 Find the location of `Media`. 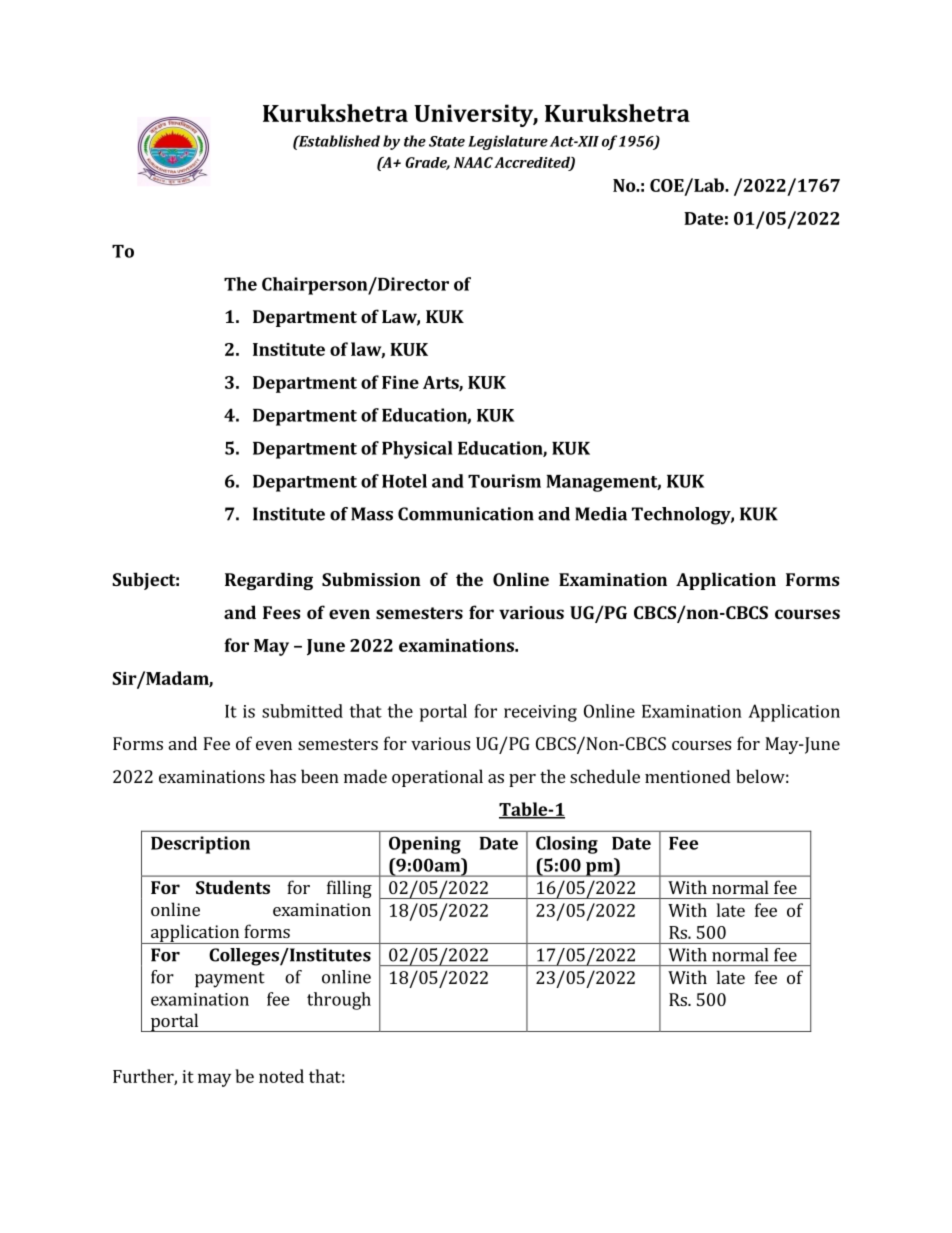

Media is located at coordinates (601, 514).
